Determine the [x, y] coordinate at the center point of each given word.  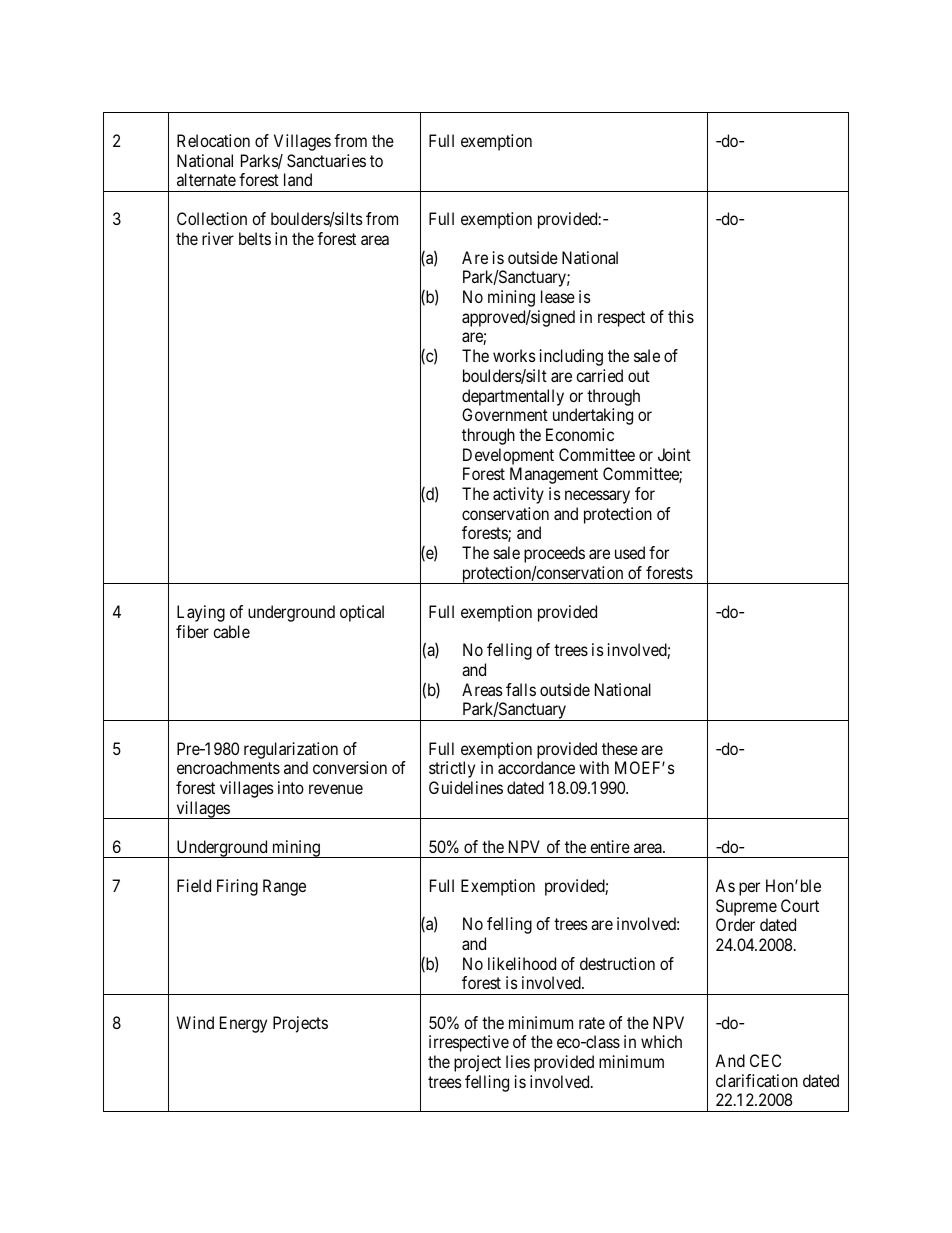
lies [518, 1061]
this [681, 316]
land [298, 179]
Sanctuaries [326, 160]
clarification [757, 1080]
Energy [243, 1024]
